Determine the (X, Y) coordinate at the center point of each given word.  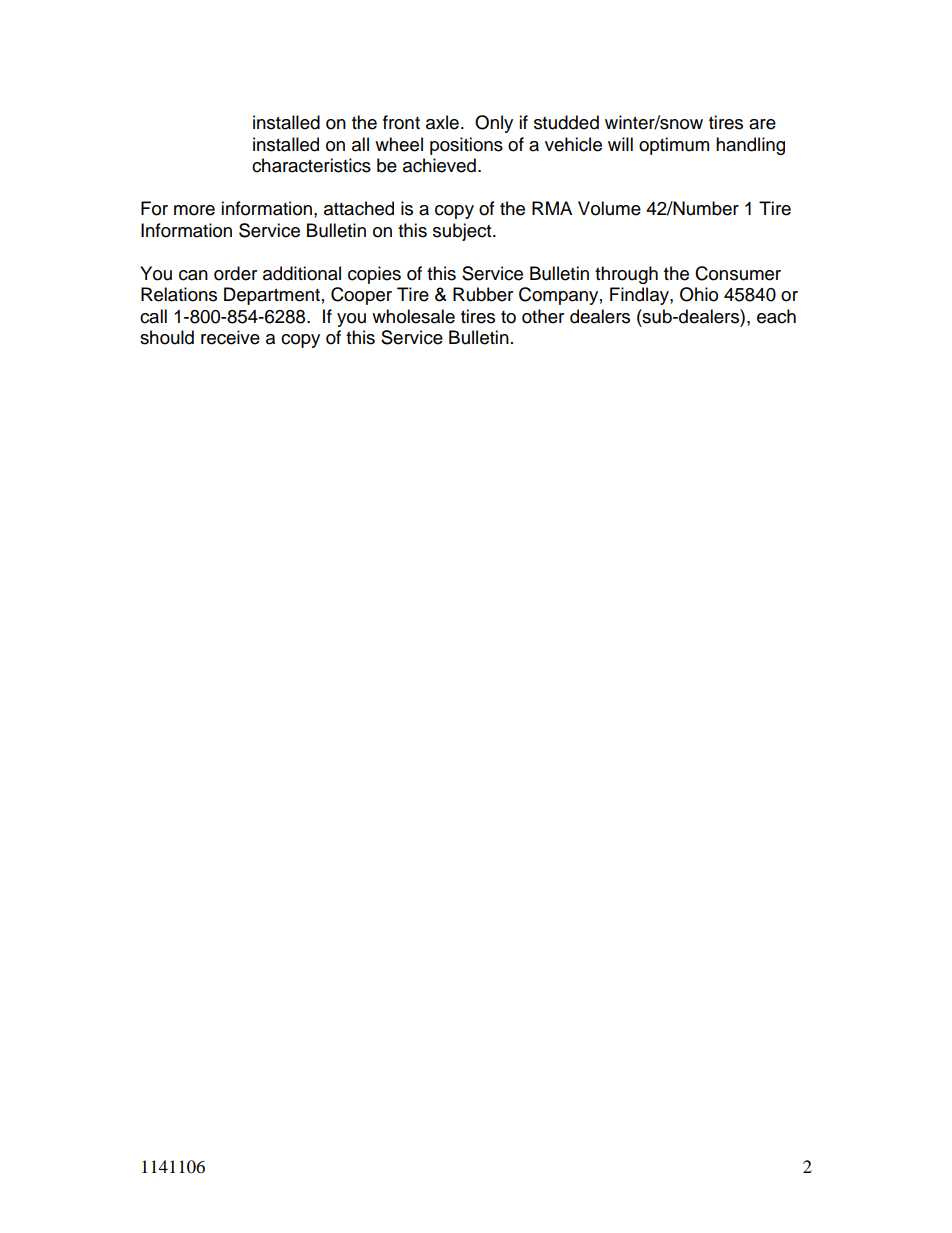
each (776, 316)
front (401, 122)
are (762, 124)
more (194, 210)
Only (494, 124)
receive (230, 337)
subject (463, 232)
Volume (609, 208)
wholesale (413, 316)
